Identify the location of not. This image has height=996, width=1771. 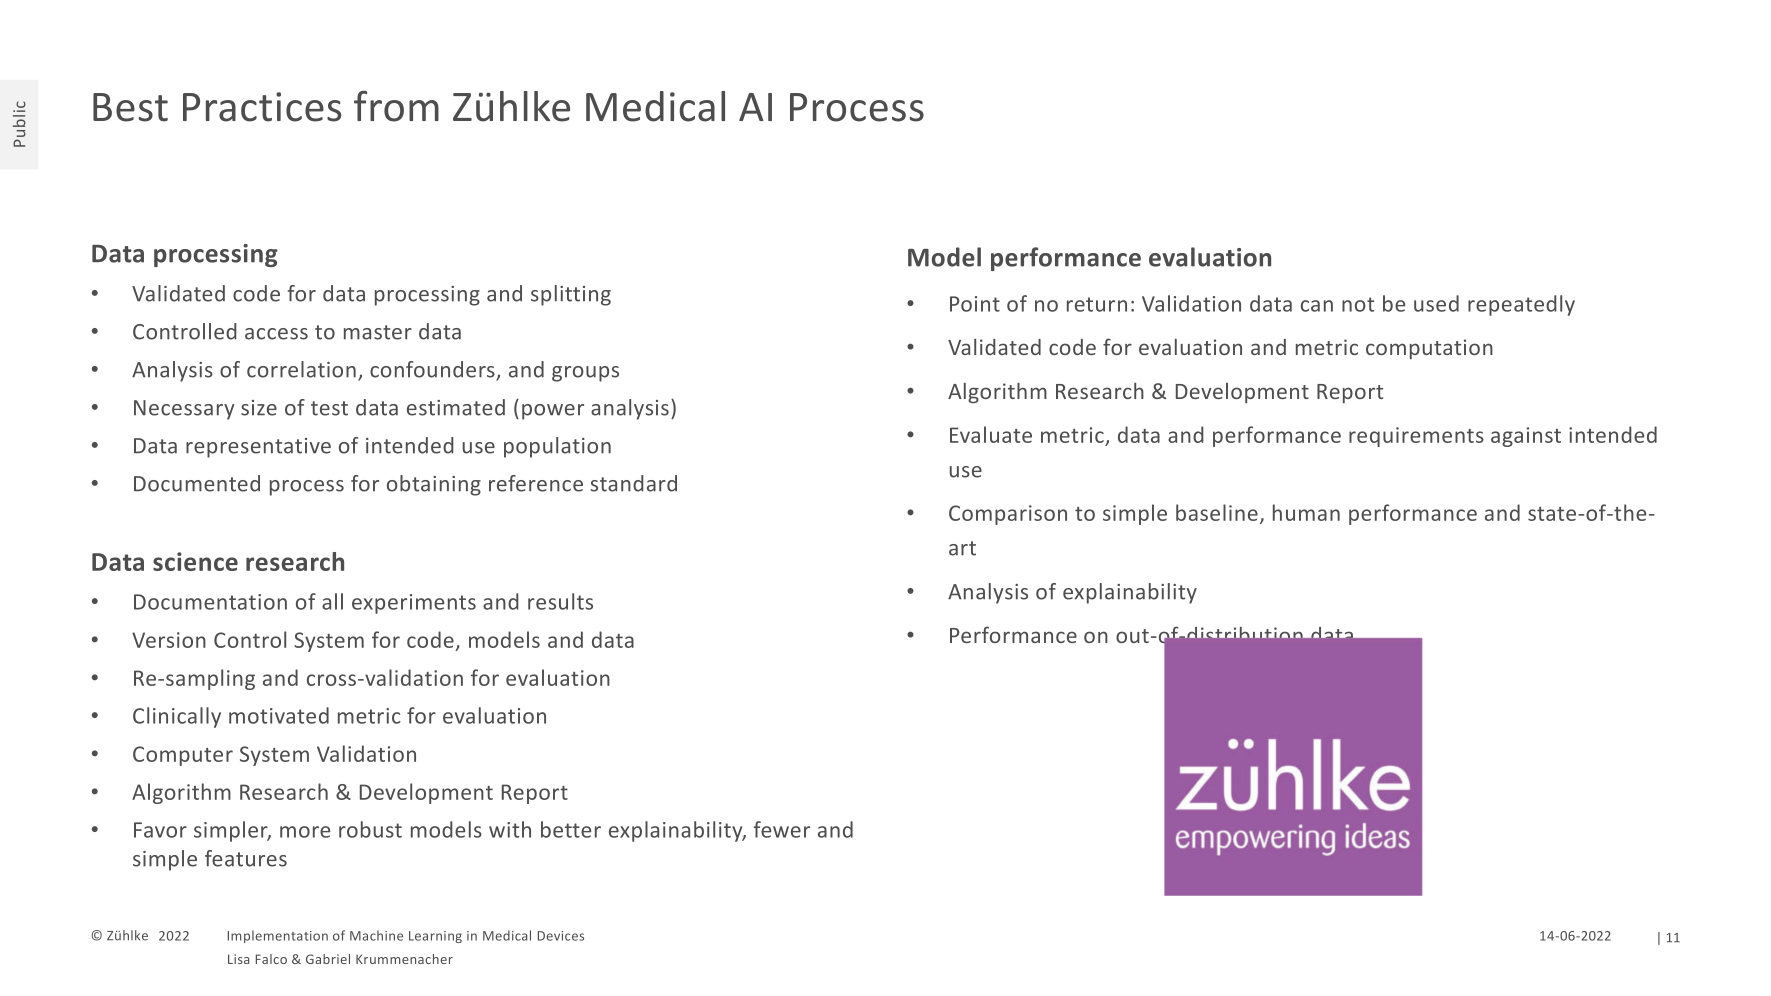
(1358, 304).
